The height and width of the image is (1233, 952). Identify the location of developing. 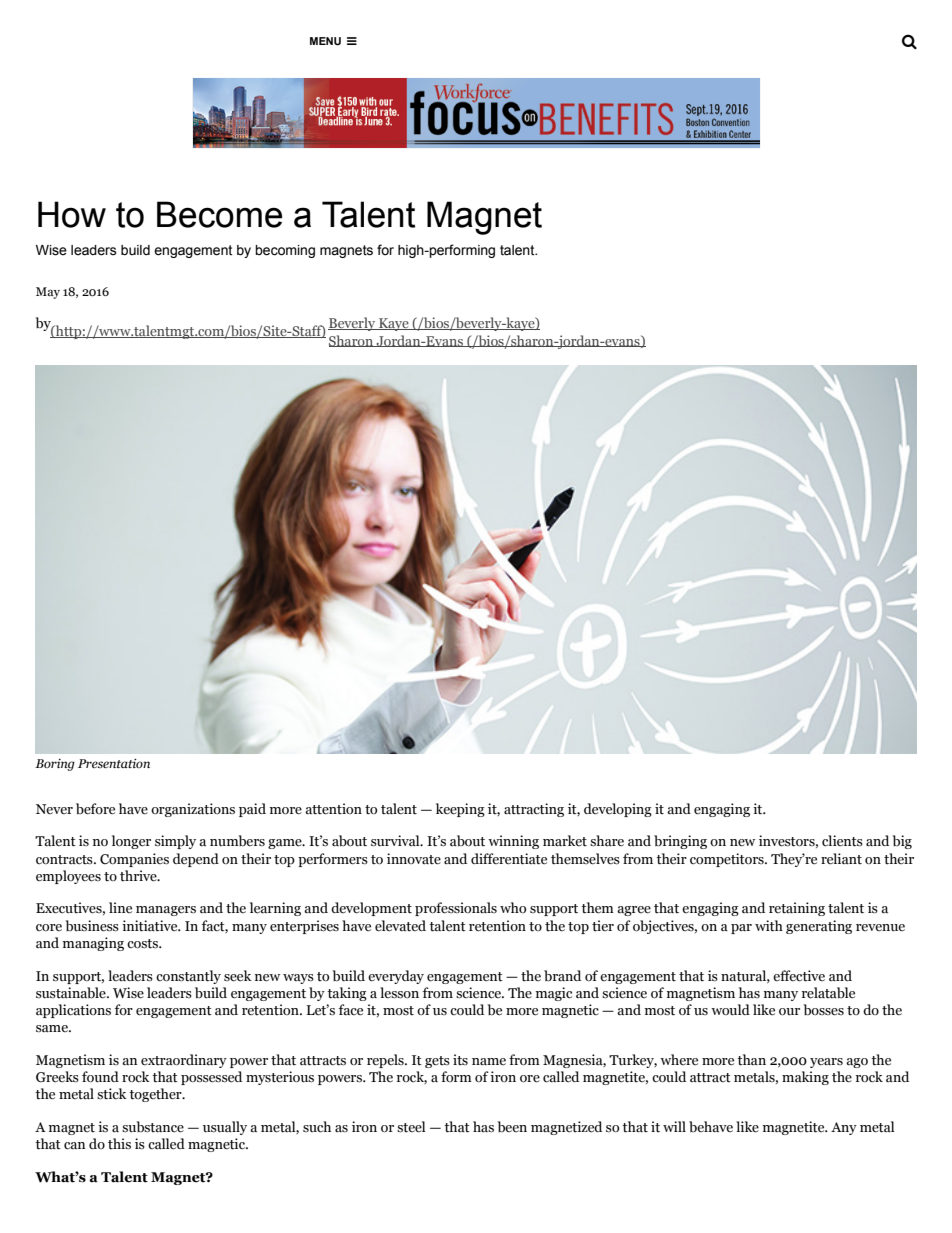
(618, 810).
